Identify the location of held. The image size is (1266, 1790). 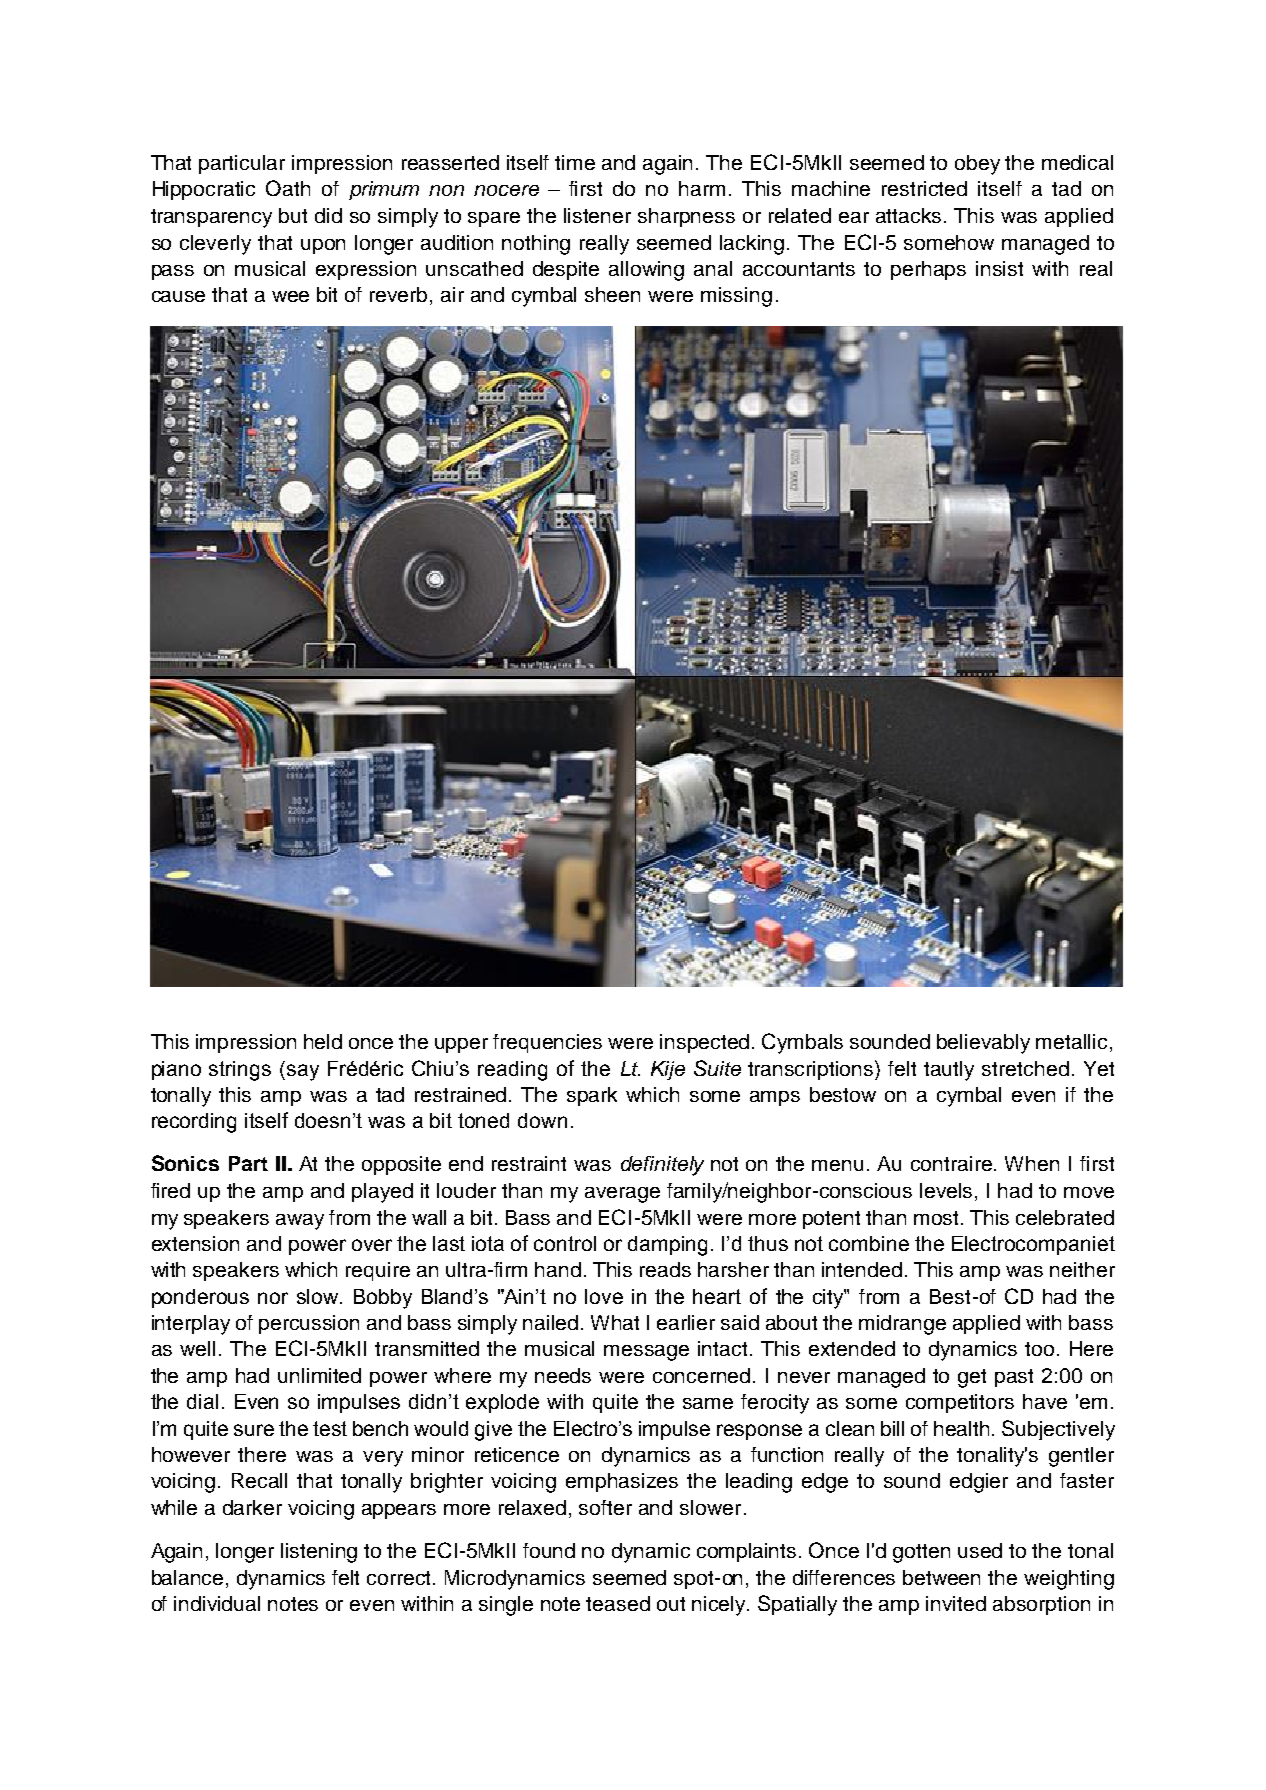
(323, 1041).
